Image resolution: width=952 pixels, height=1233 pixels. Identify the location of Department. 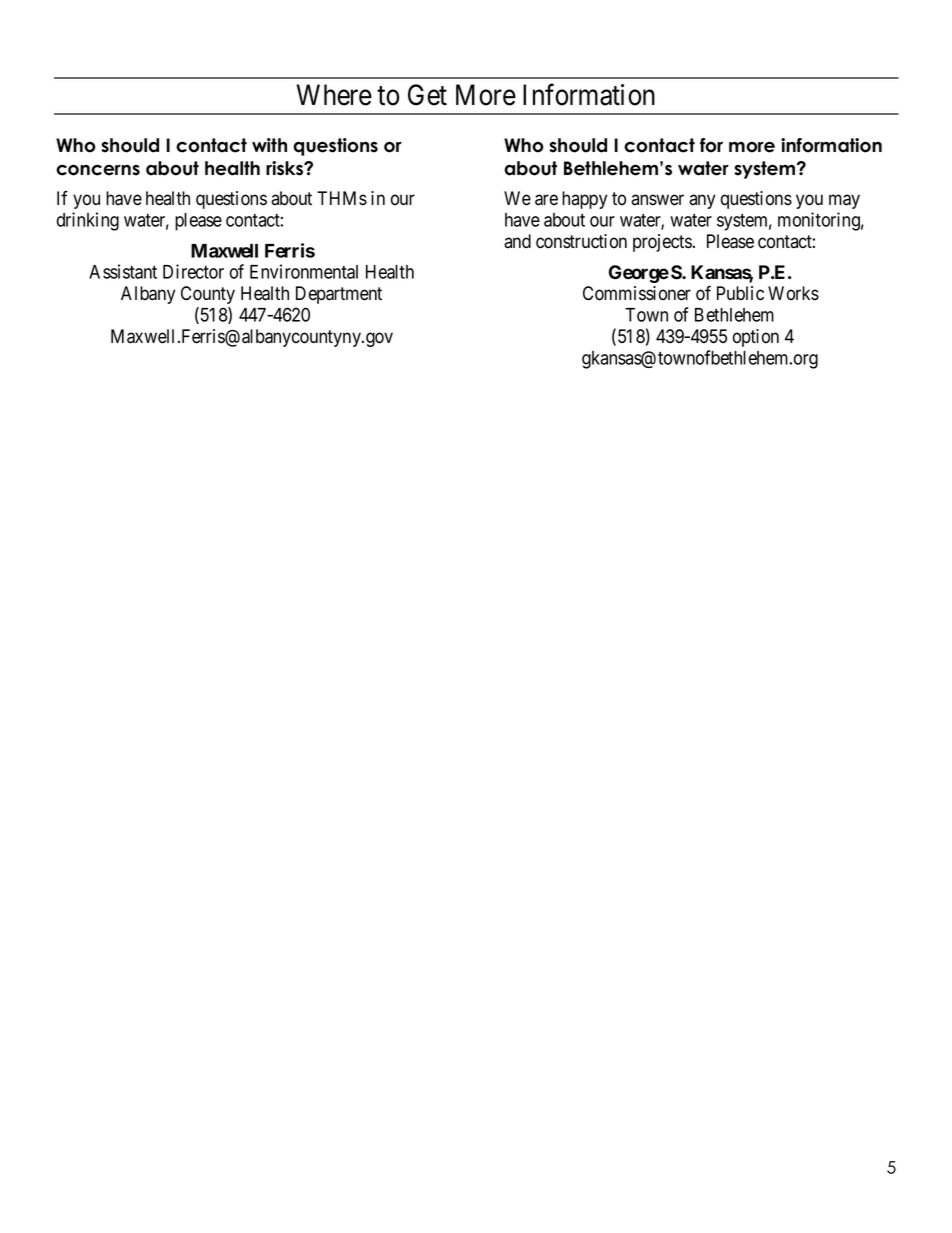
(339, 295).
